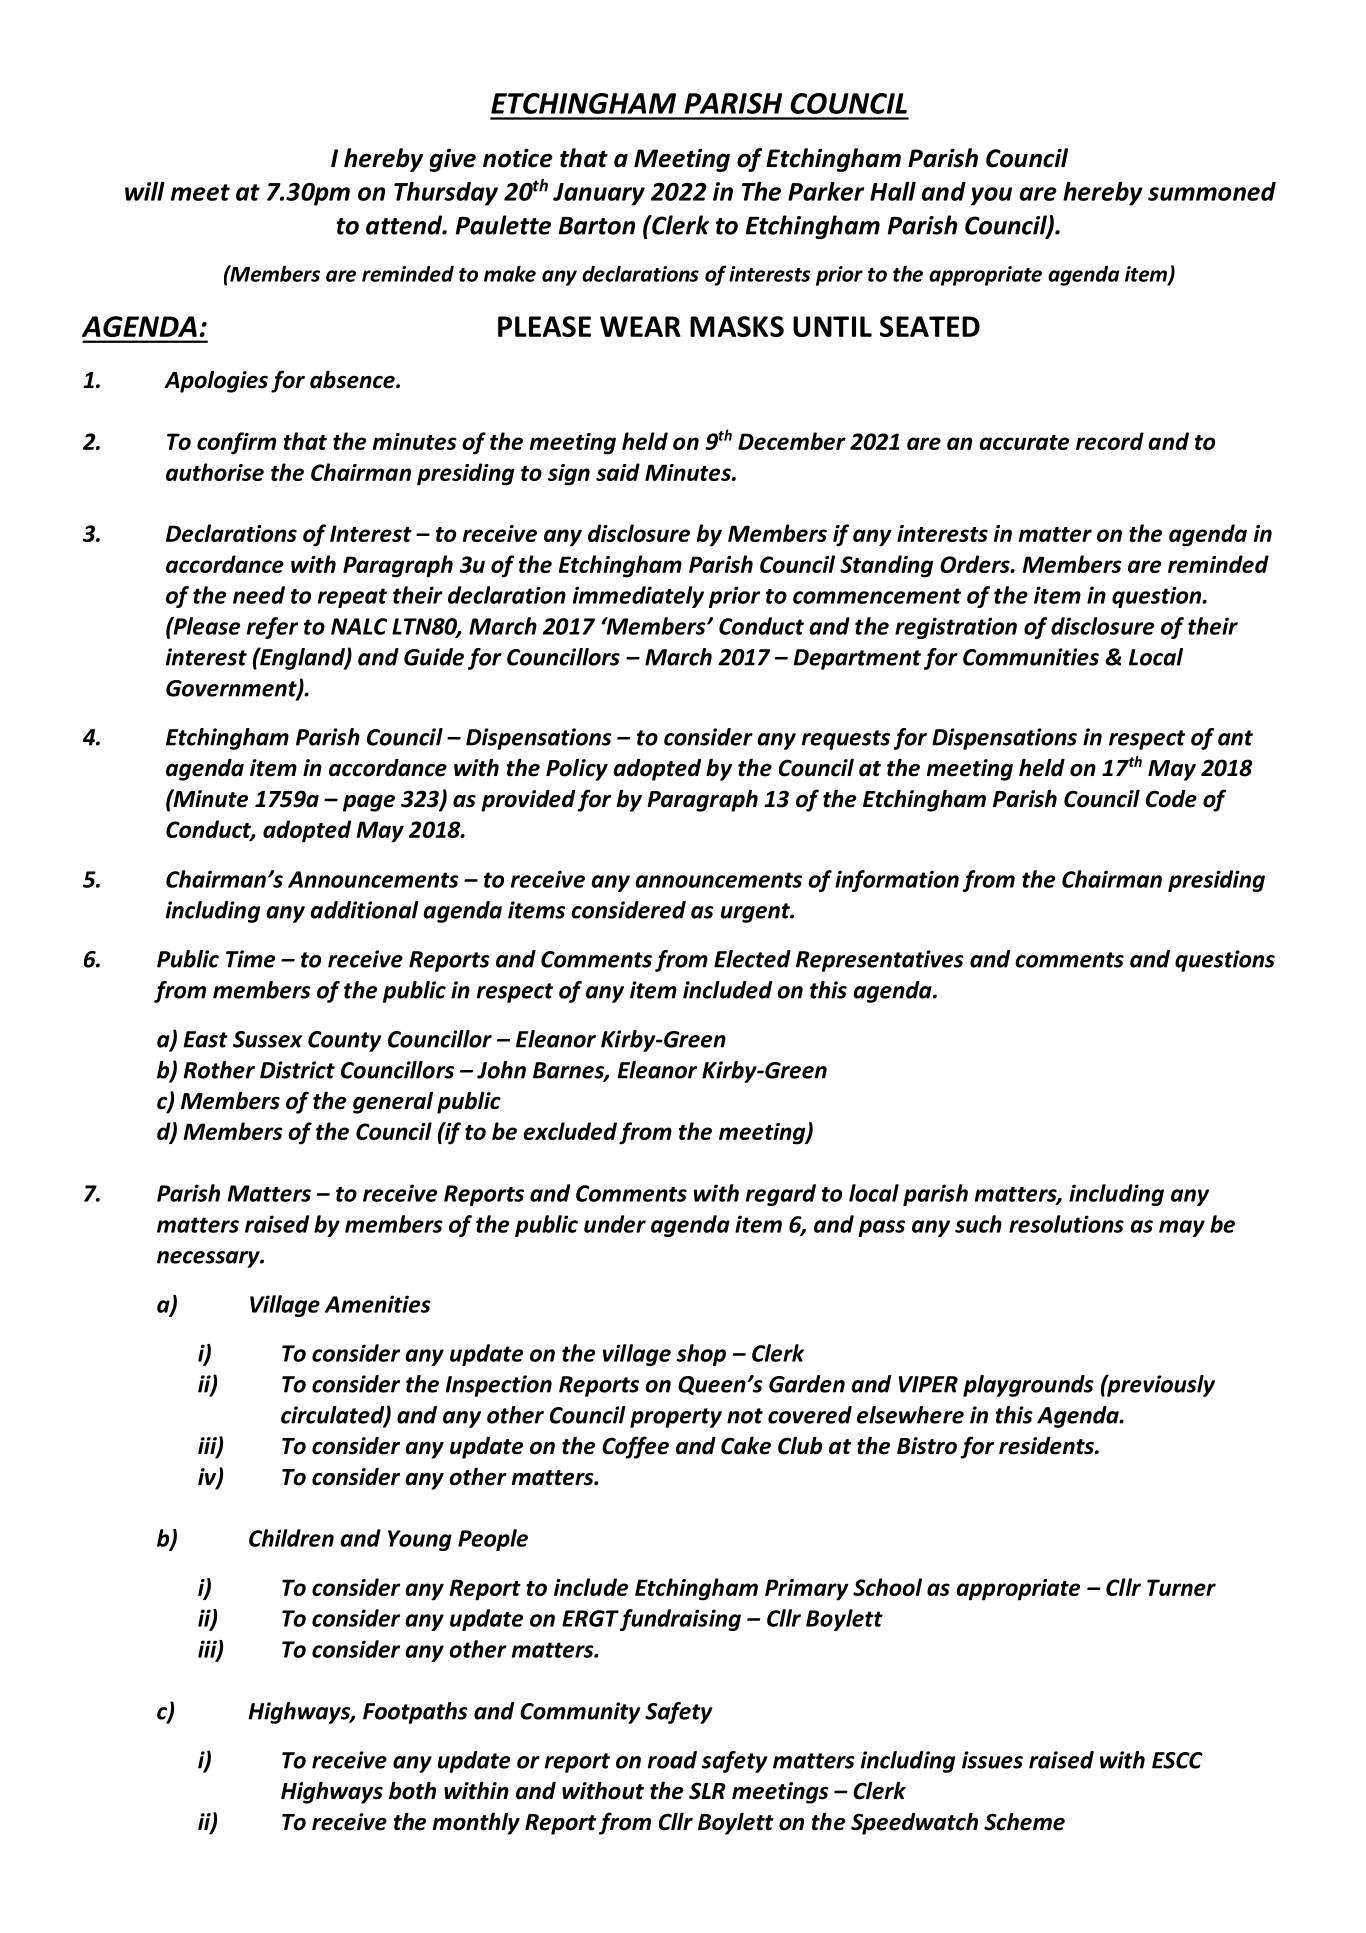  What do you see at coordinates (378, 1304) in the page?
I see `Amenities` at bounding box center [378, 1304].
